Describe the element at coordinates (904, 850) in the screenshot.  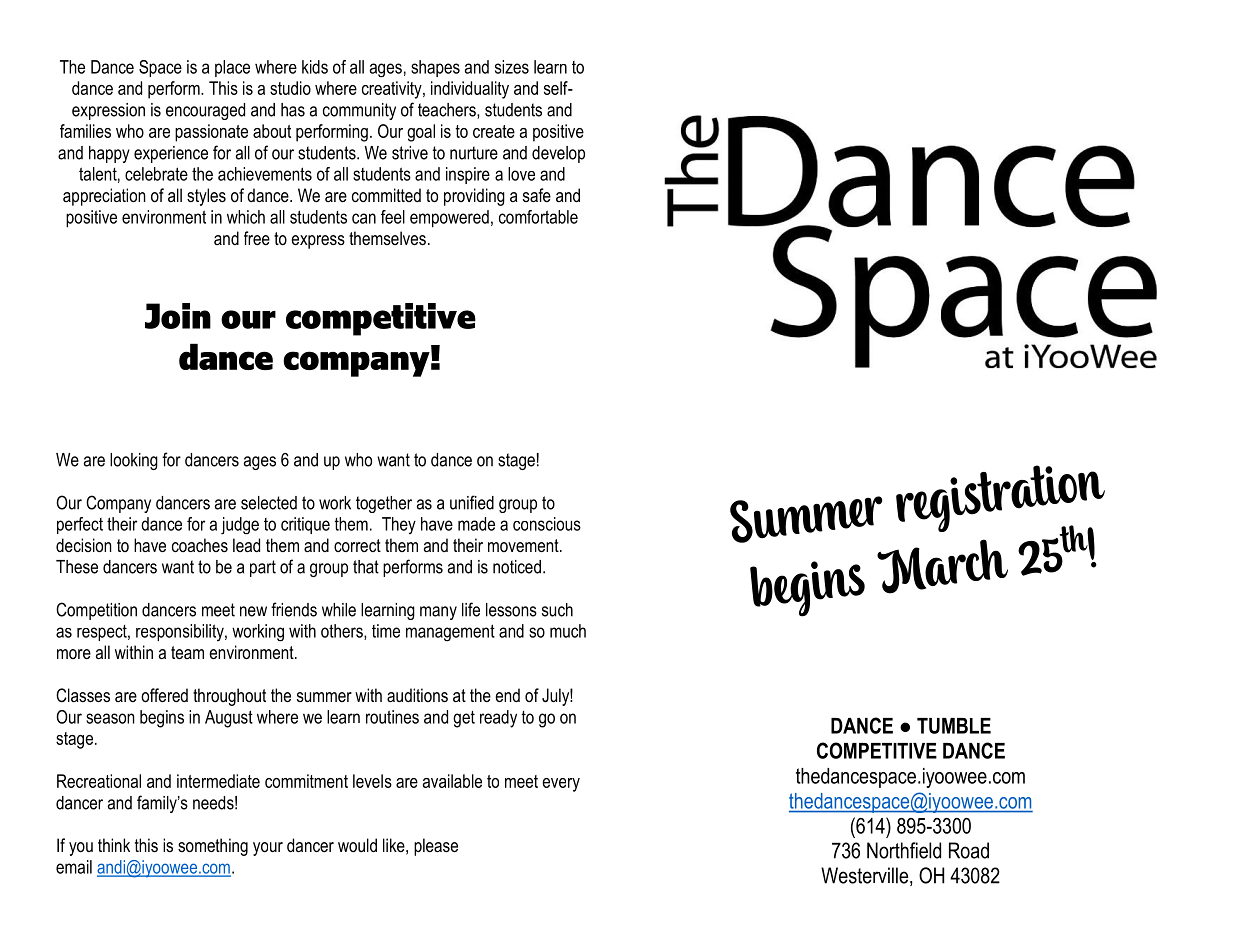
I see `Northfield` at that location.
